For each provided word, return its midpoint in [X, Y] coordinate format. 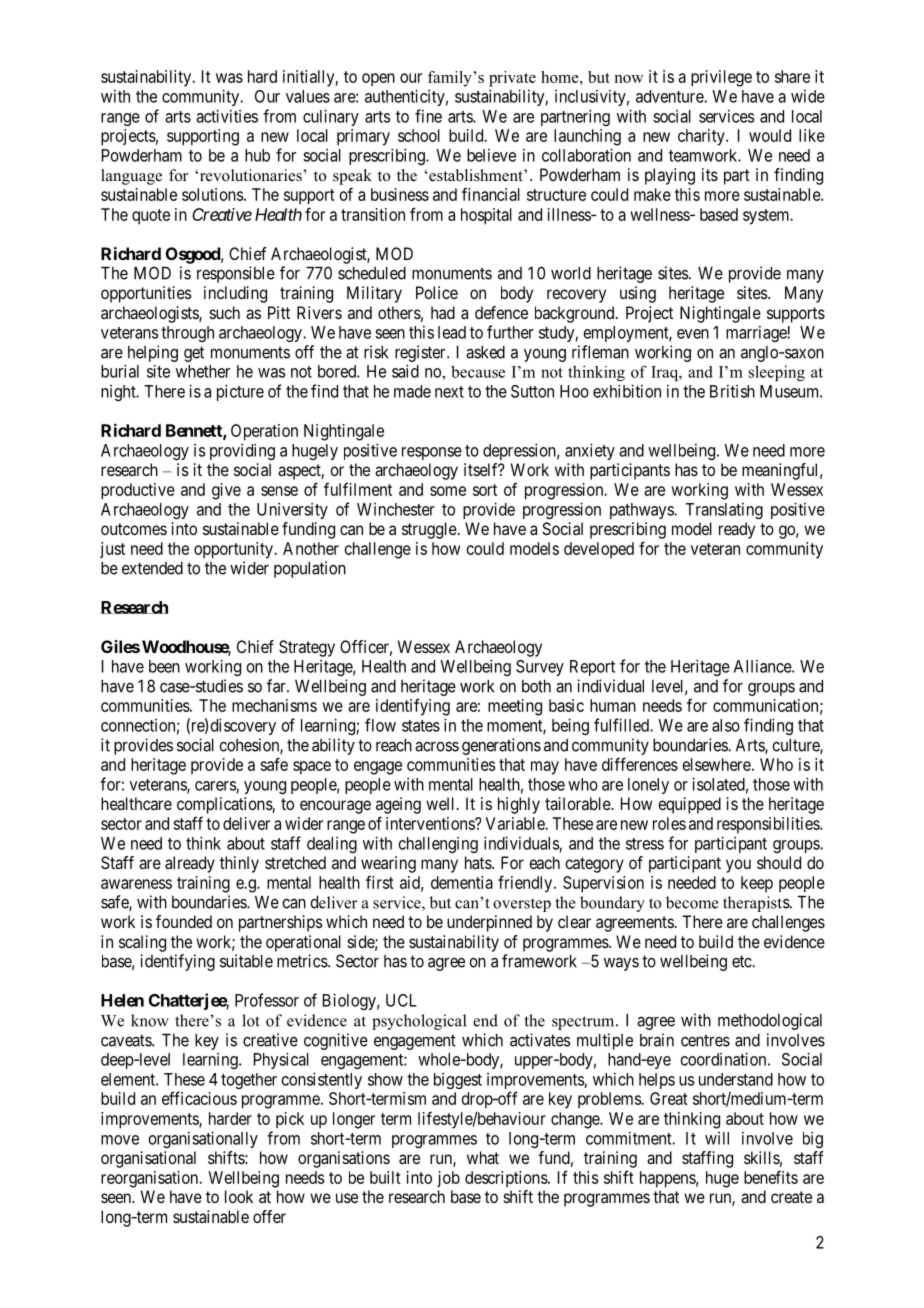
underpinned [489, 923]
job [448, 1179]
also [726, 725]
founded [184, 921]
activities [227, 116]
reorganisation [151, 1179]
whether [203, 371]
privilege [721, 78]
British [732, 391]
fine [428, 116]
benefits [771, 1177]
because [478, 371]
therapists [757, 904]
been [164, 666]
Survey [540, 668]
